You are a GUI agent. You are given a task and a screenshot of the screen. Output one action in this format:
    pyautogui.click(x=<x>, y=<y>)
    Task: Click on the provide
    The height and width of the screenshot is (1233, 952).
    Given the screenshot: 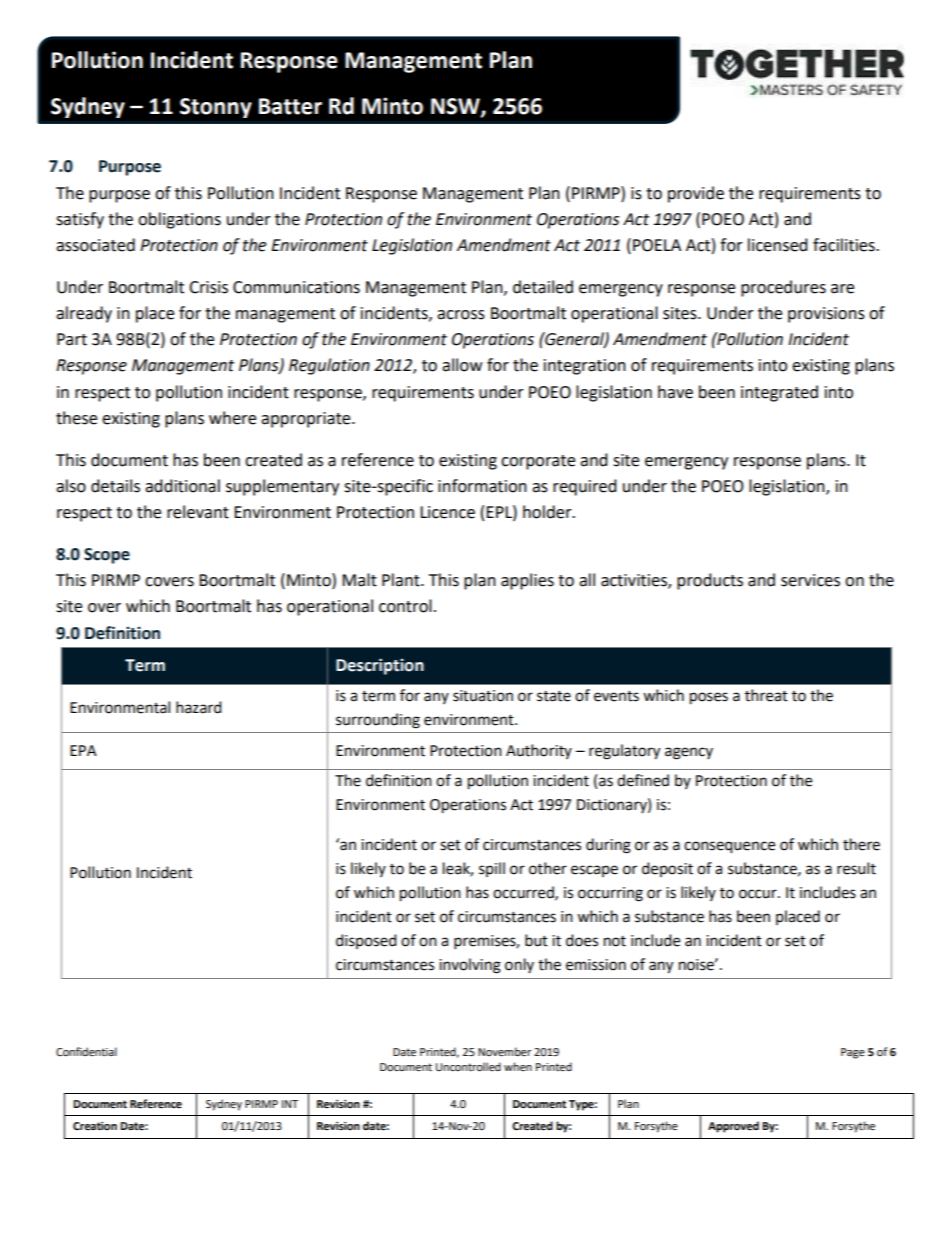 What is the action you would take?
    pyautogui.click(x=696, y=194)
